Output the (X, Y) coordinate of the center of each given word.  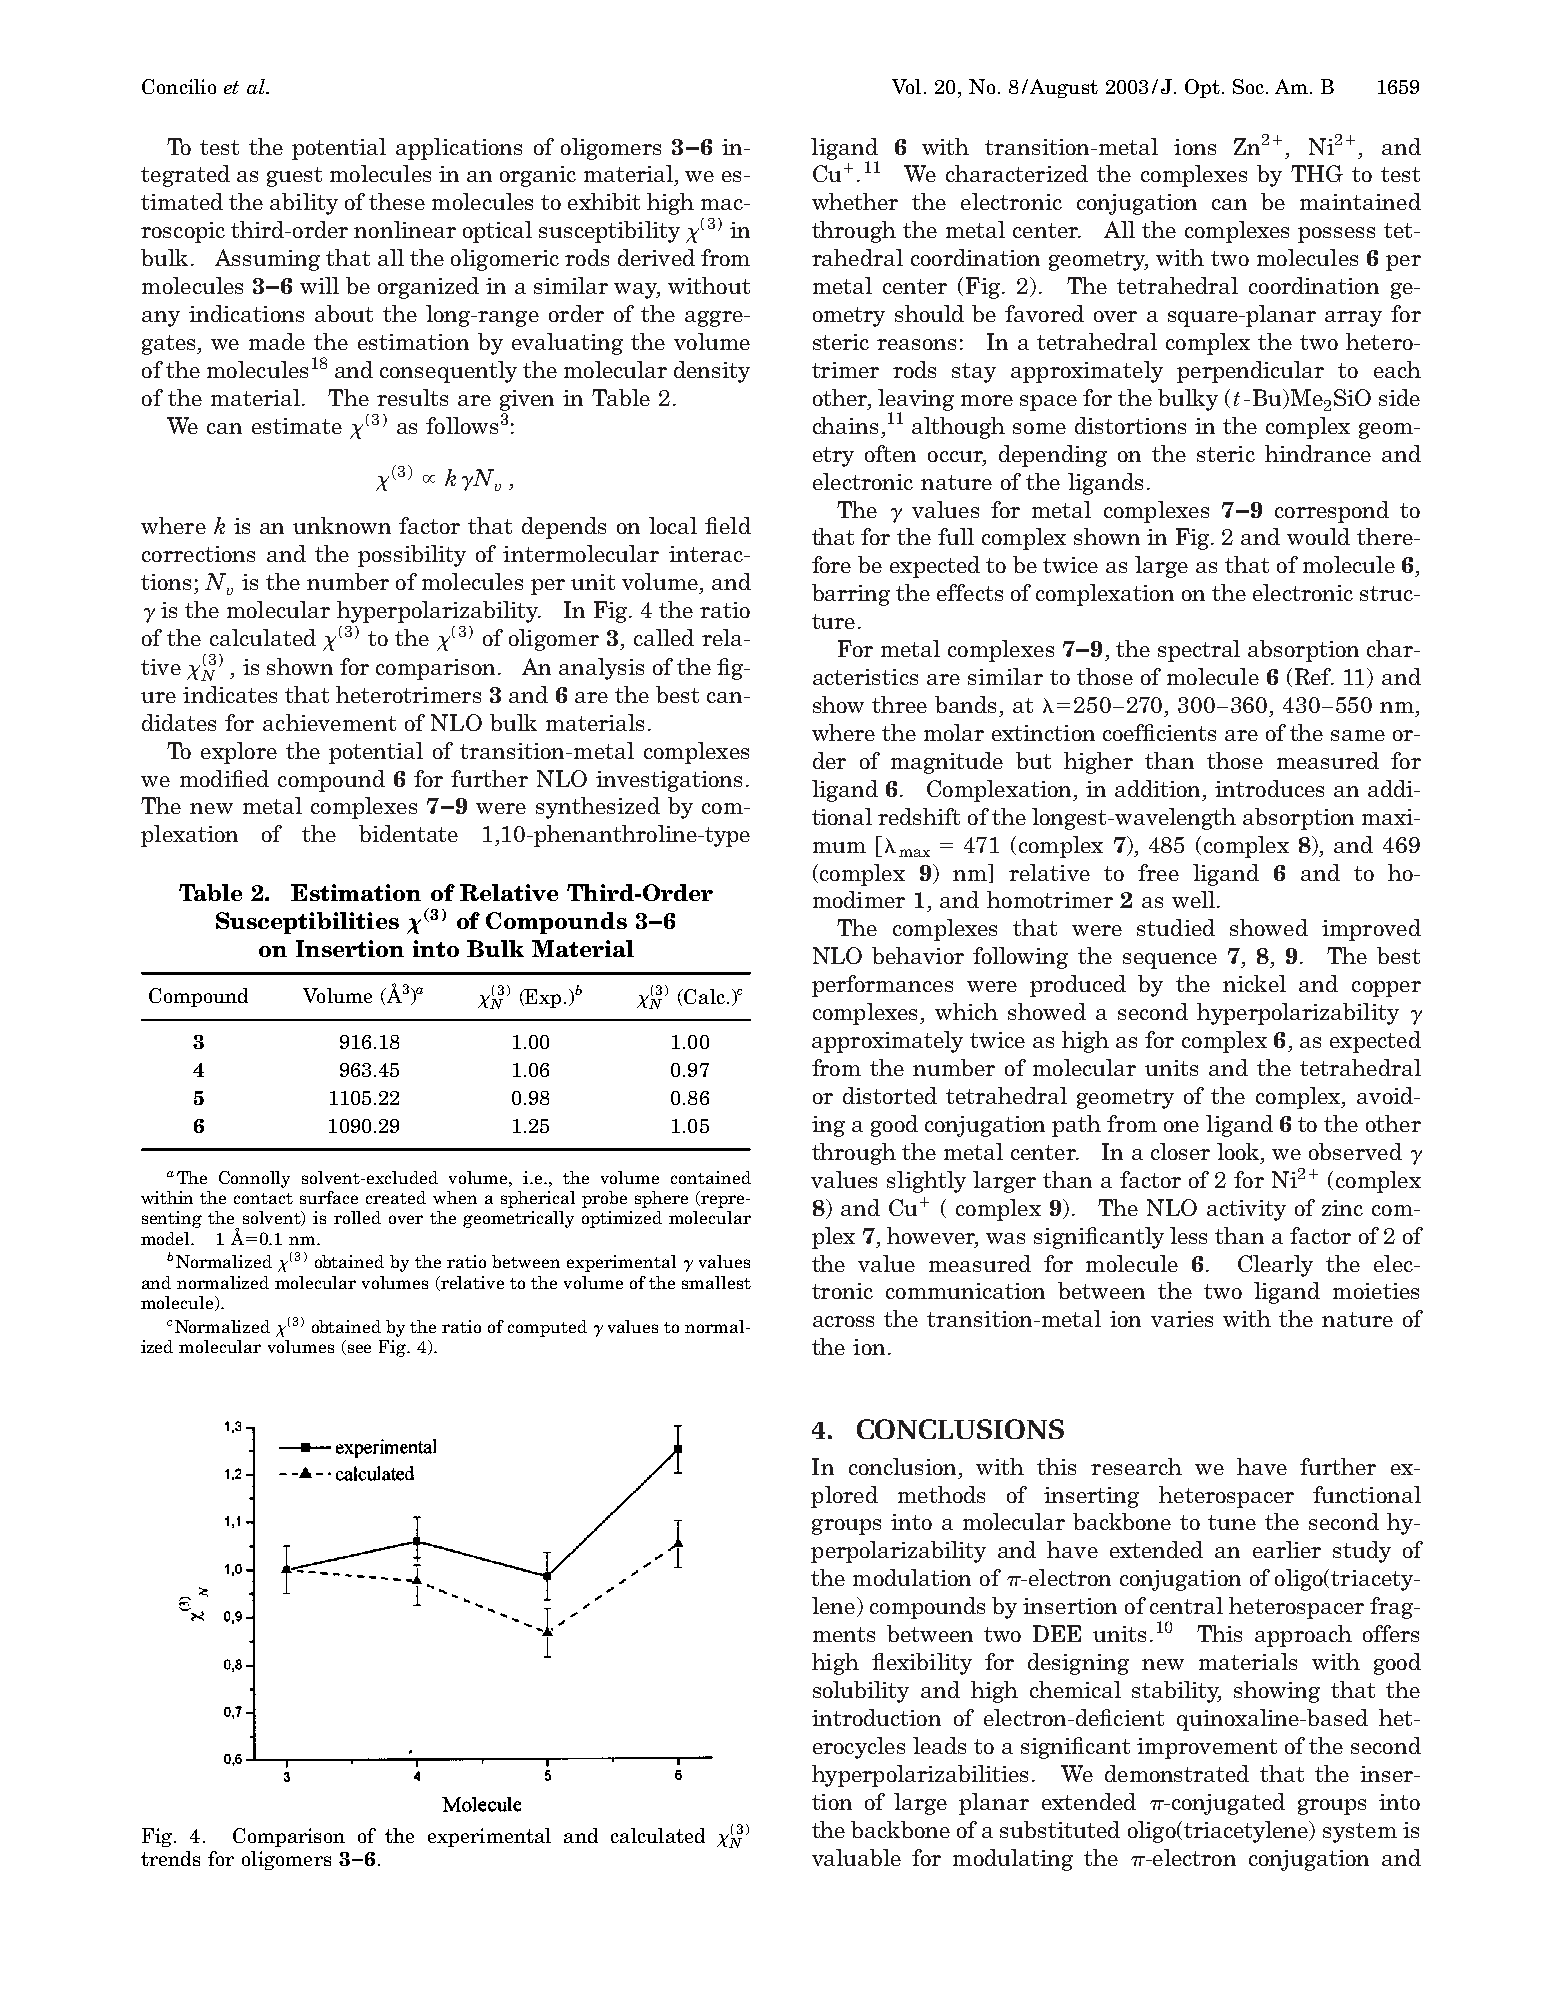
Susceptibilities (307, 923)
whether (855, 201)
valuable (856, 1857)
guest (294, 177)
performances (882, 986)
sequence (1170, 961)
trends (170, 1858)
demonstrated (1177, 1773)
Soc (1248, 86)
